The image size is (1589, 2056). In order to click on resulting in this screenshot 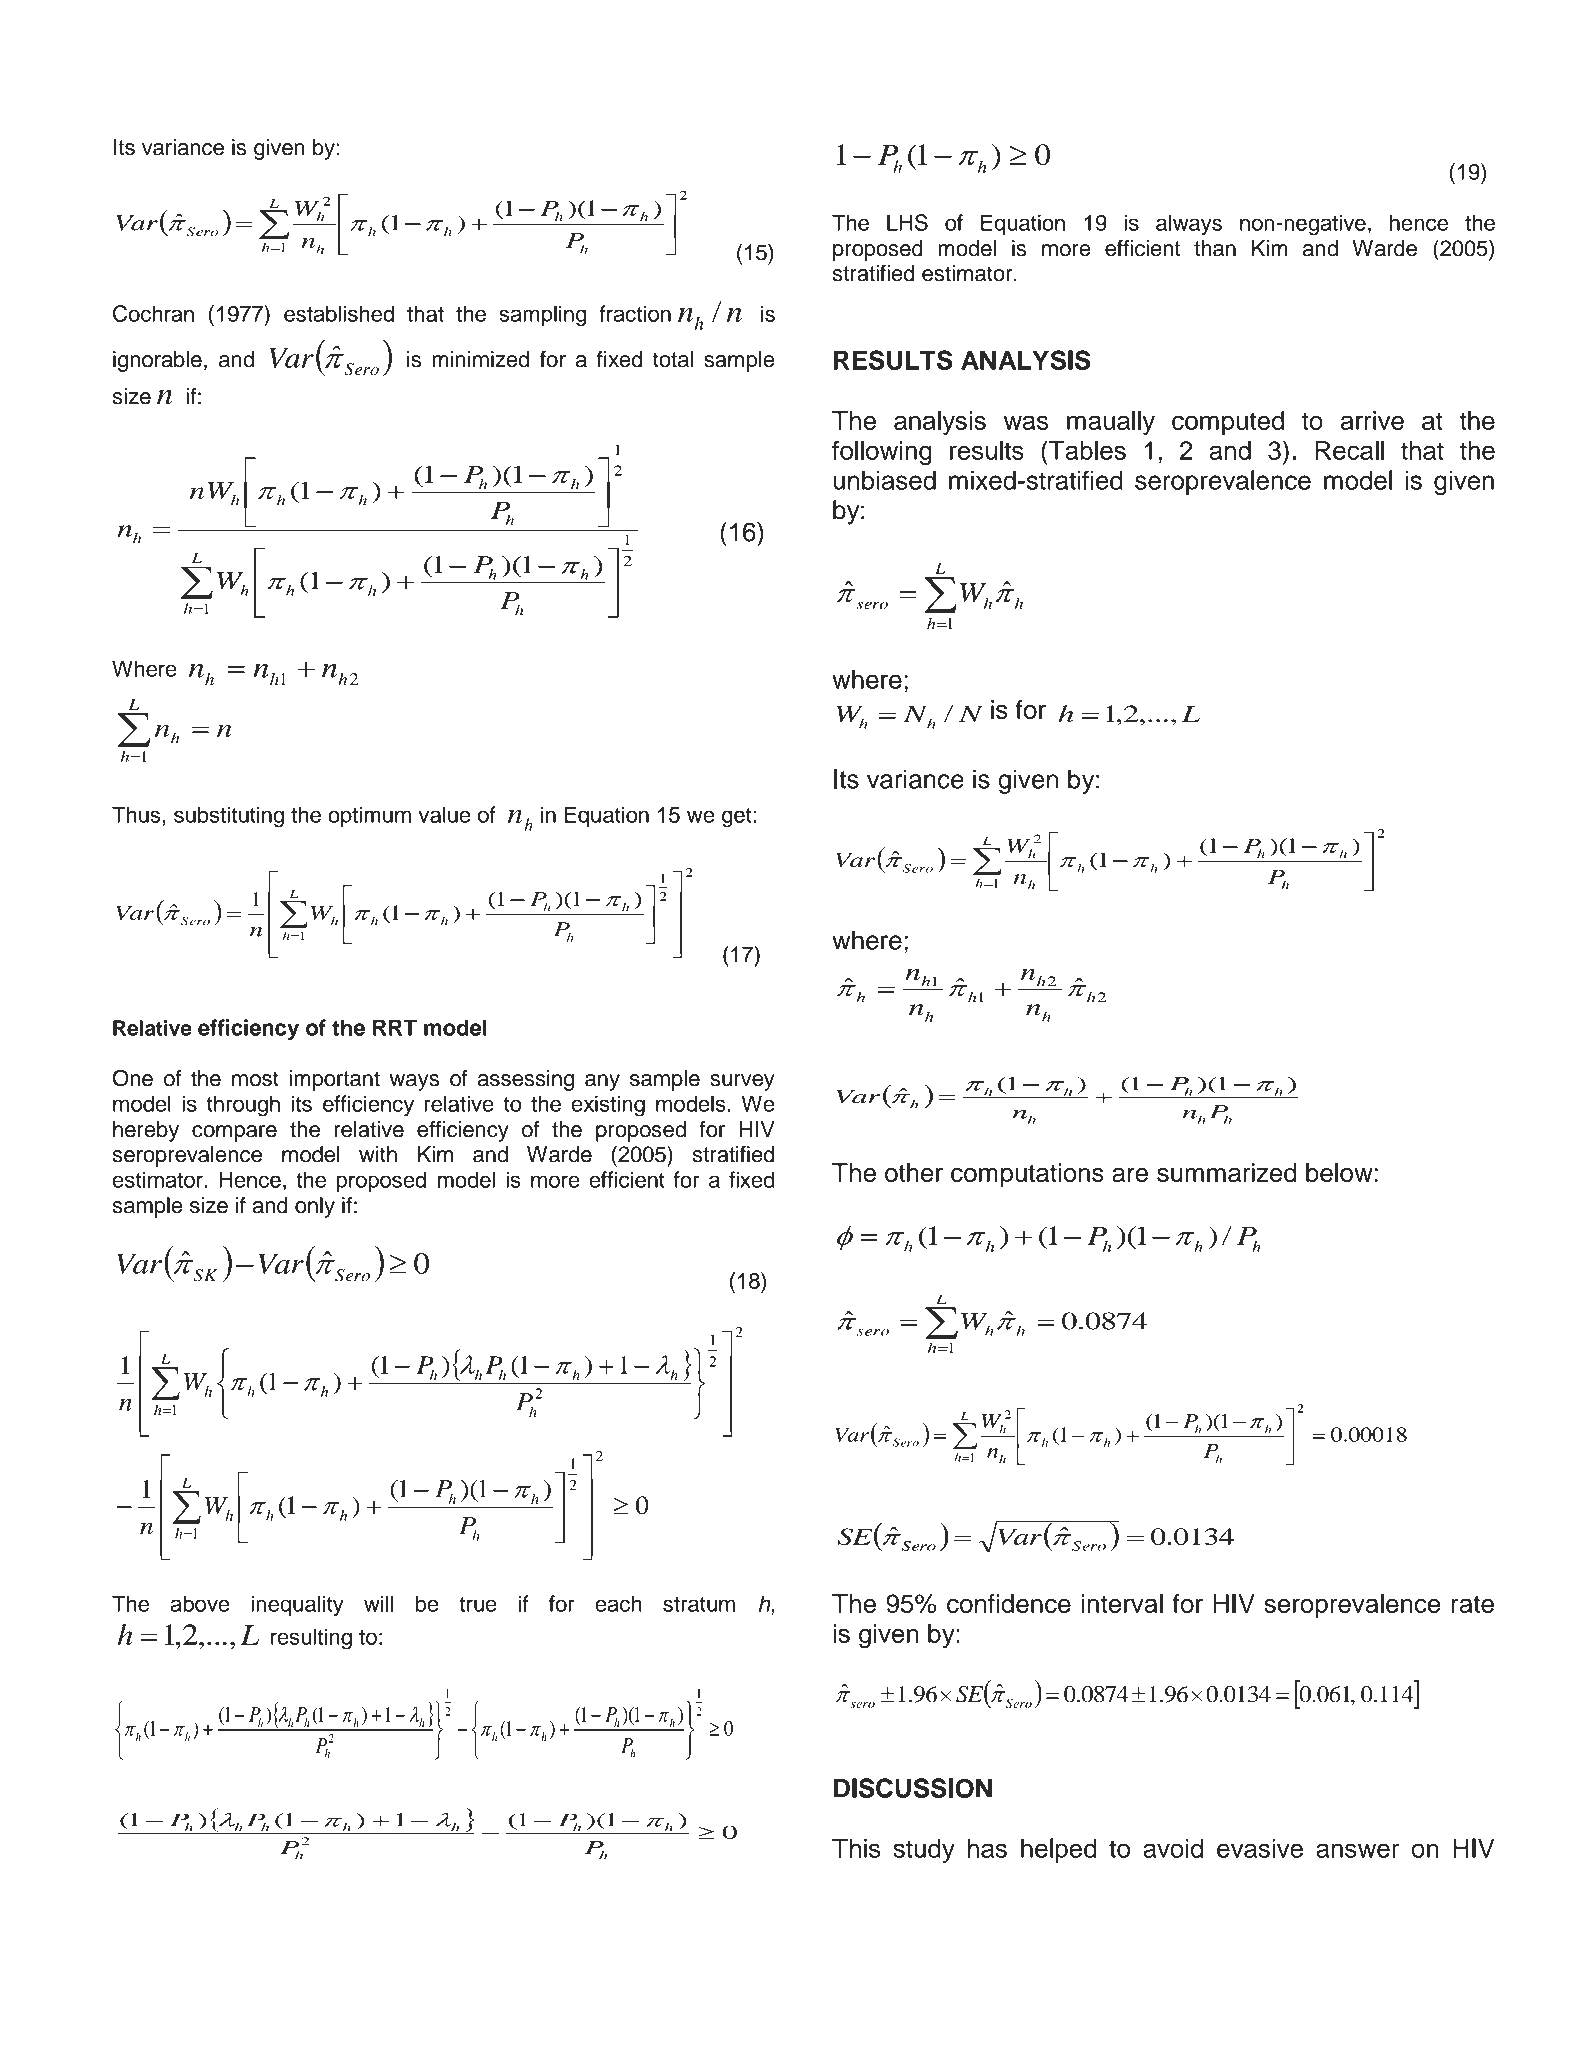, I will do `click(311, 1639)`.
